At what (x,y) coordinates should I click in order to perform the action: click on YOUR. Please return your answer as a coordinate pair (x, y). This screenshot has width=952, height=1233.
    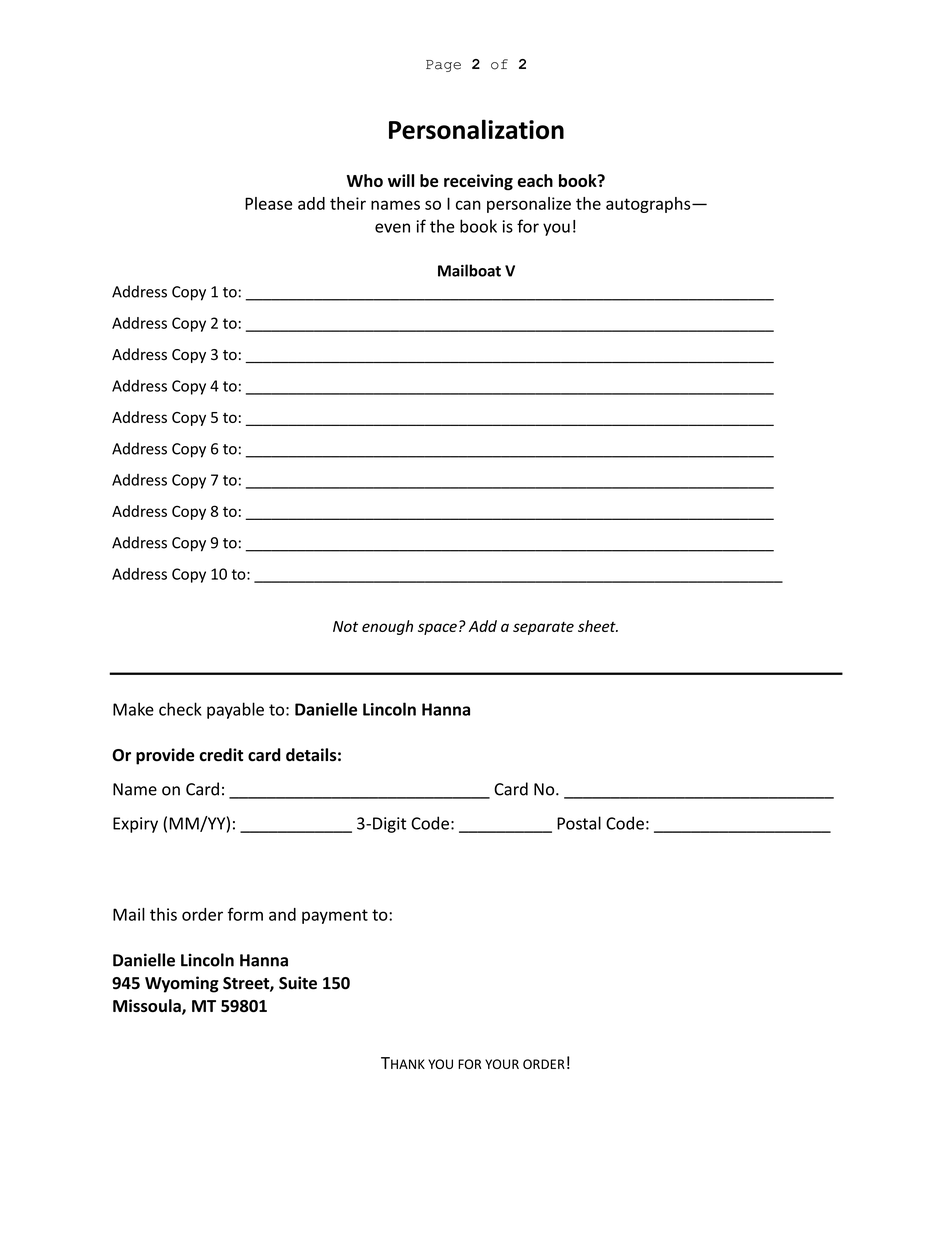
    Looking at the image, I should click on (502, 1064).
